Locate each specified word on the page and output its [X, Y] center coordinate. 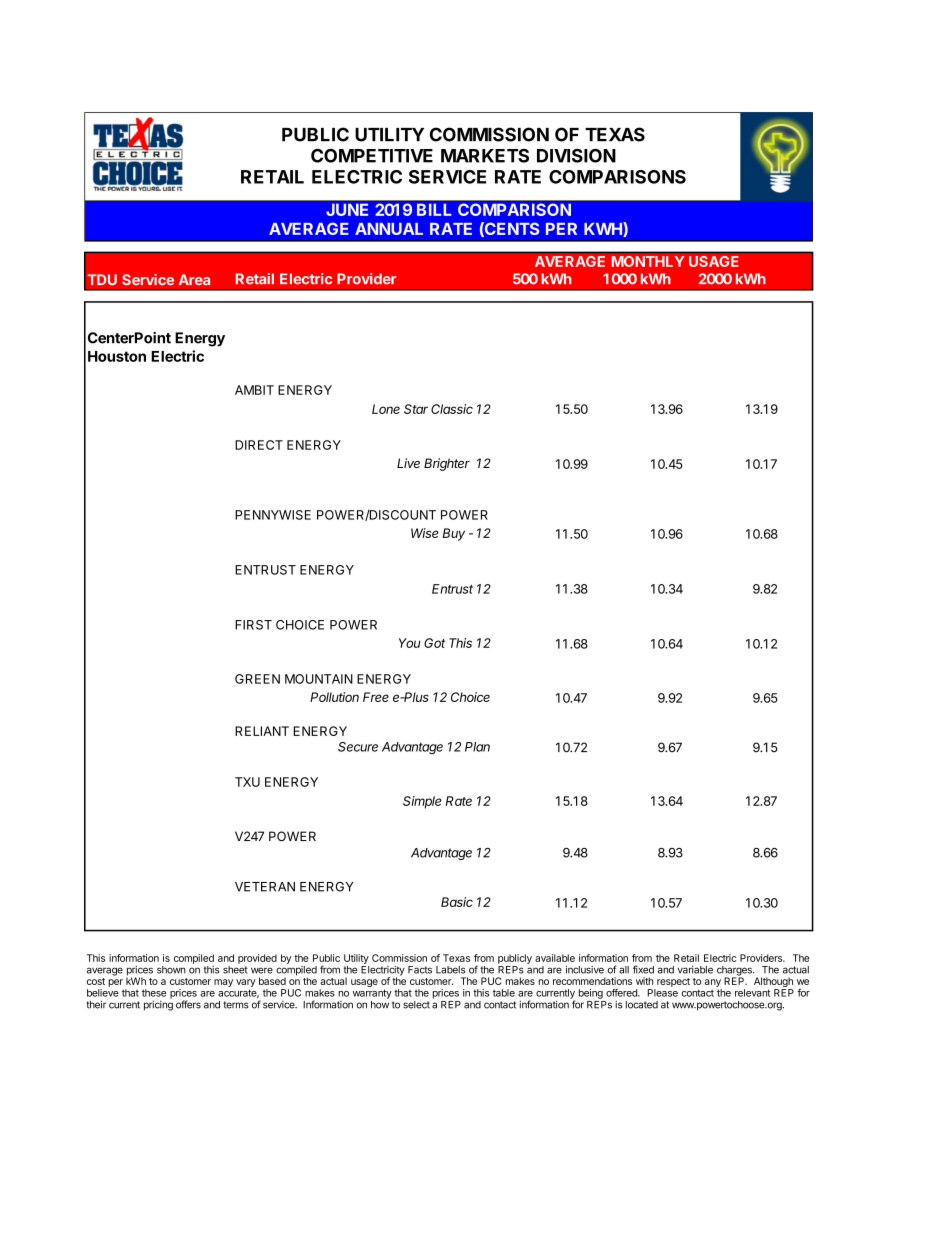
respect [673, 982]
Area [194, 279]
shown [171, 970]
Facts [420, 970]
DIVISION [576, 156]
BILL [434, 210]
